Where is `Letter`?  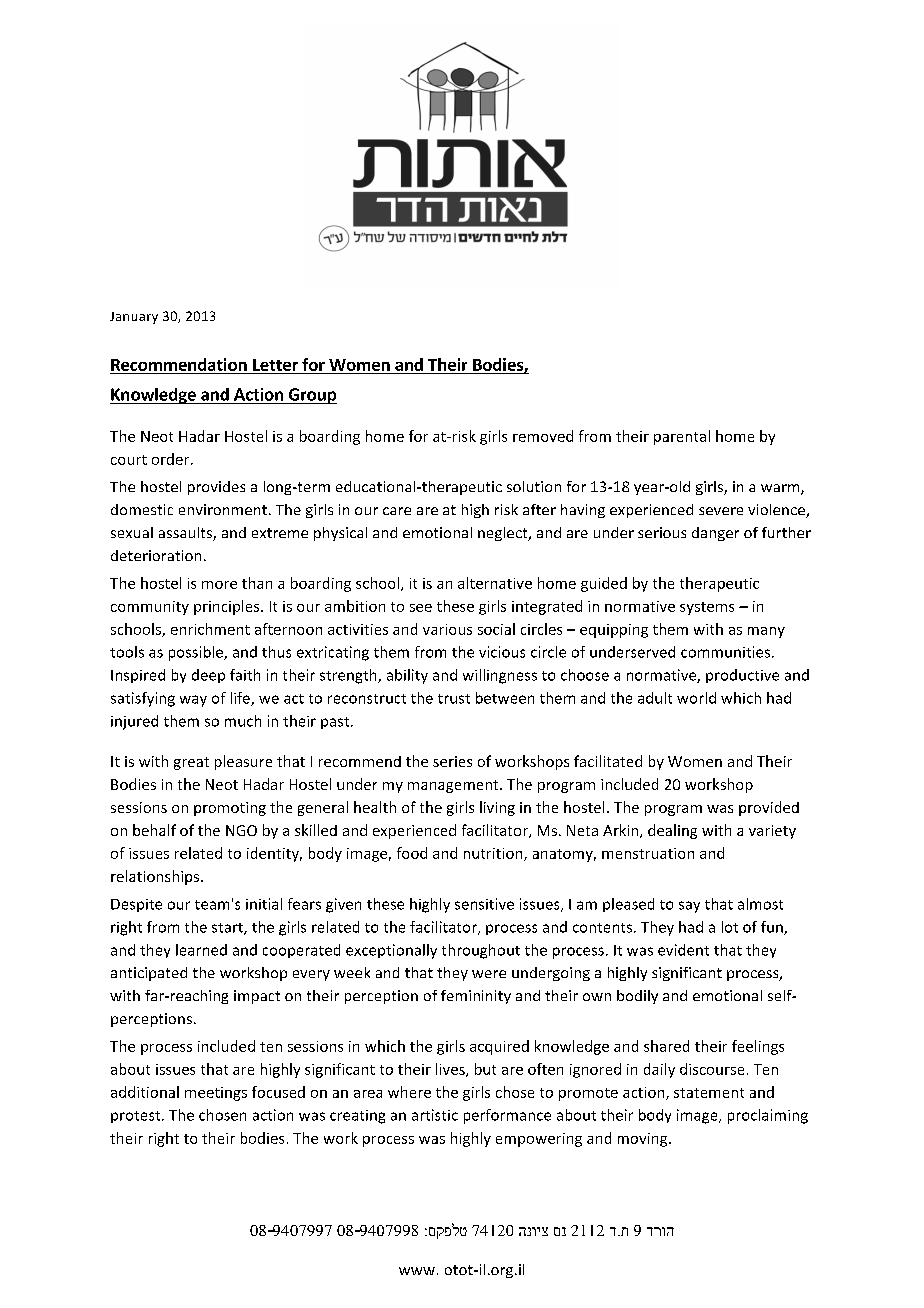 Letter is located at coordinates (275, 365).
